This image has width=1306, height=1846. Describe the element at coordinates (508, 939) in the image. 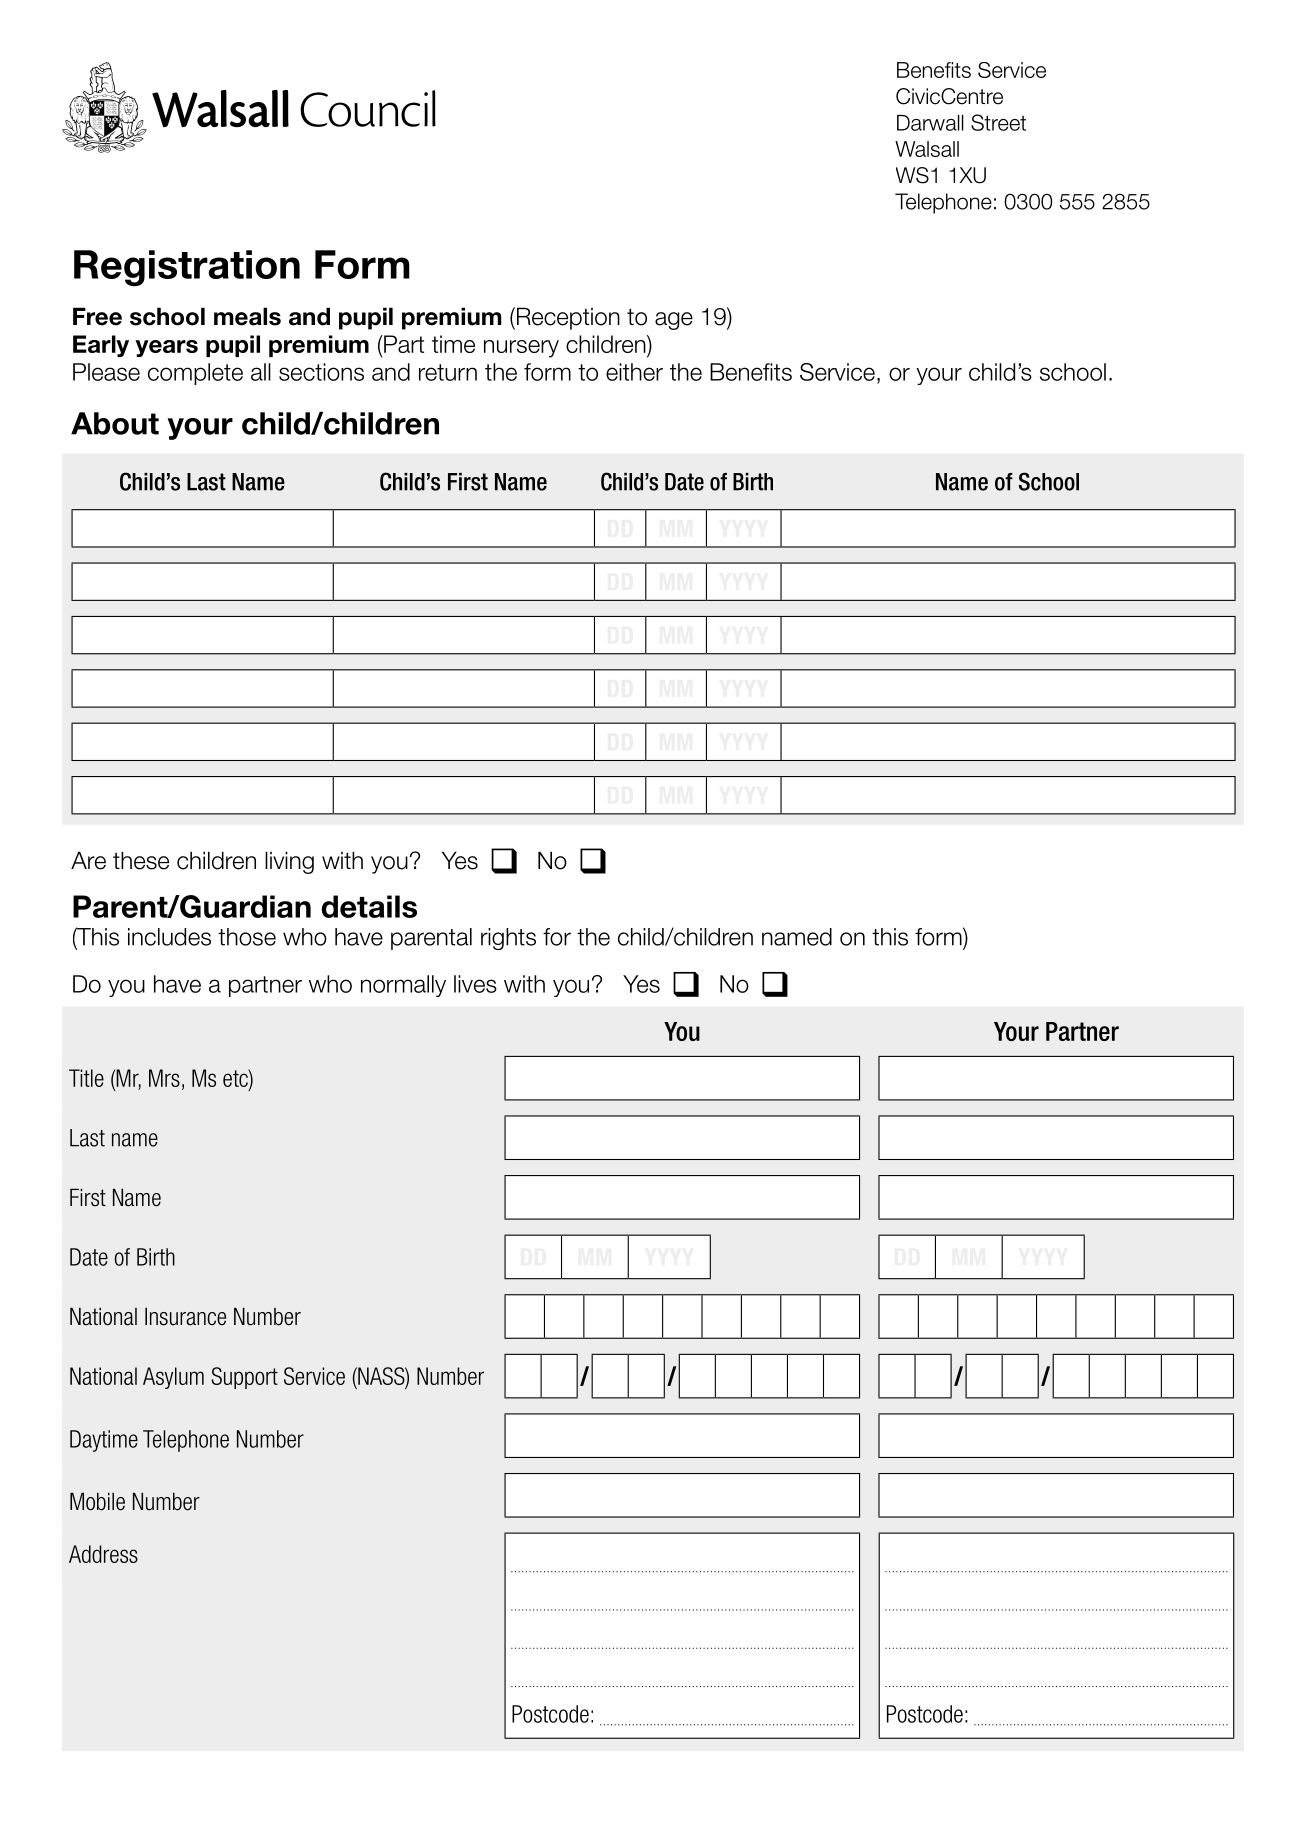

I see `rights` at that location.
